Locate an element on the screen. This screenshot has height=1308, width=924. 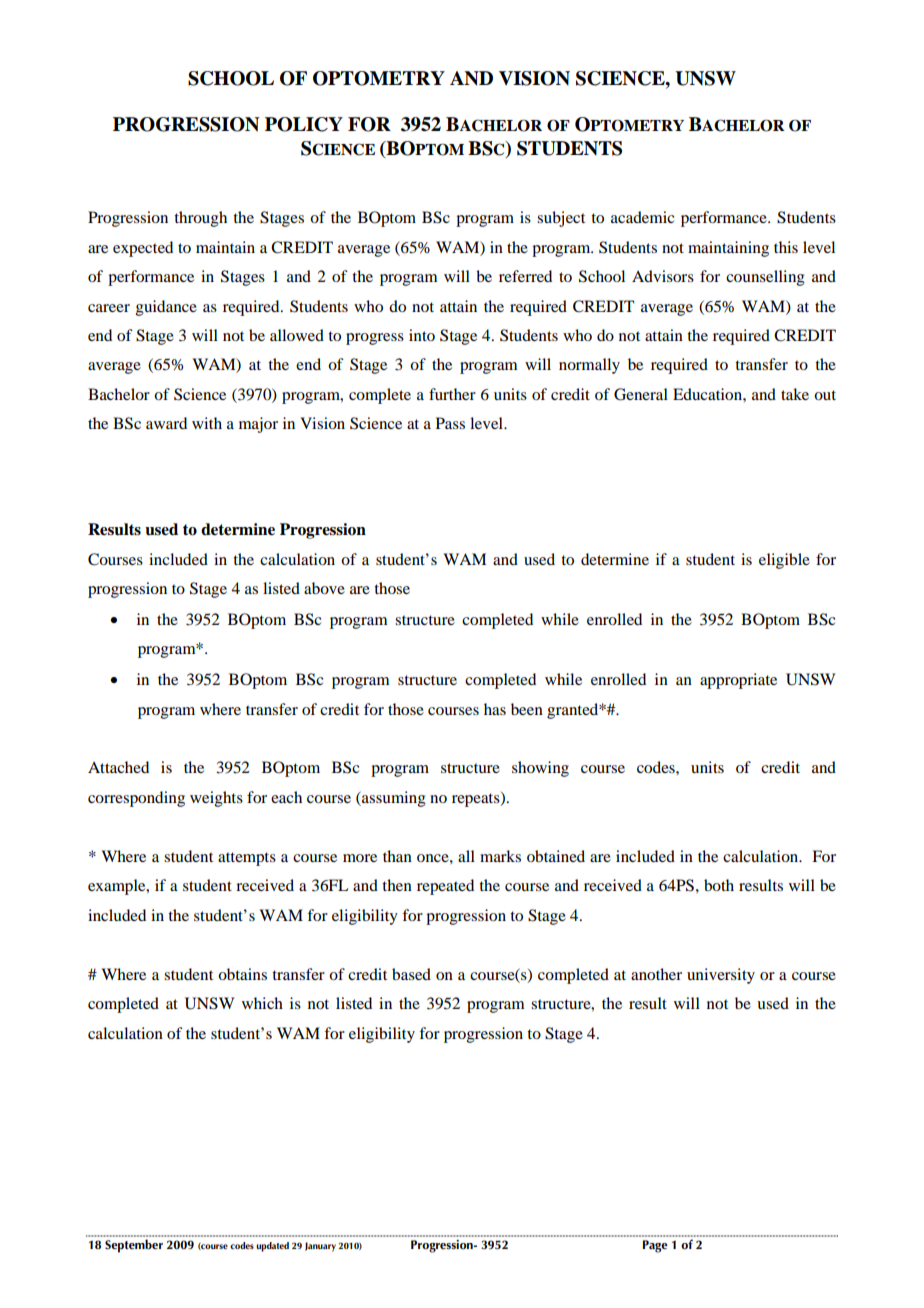
through is located at coordinates (200, 219).
